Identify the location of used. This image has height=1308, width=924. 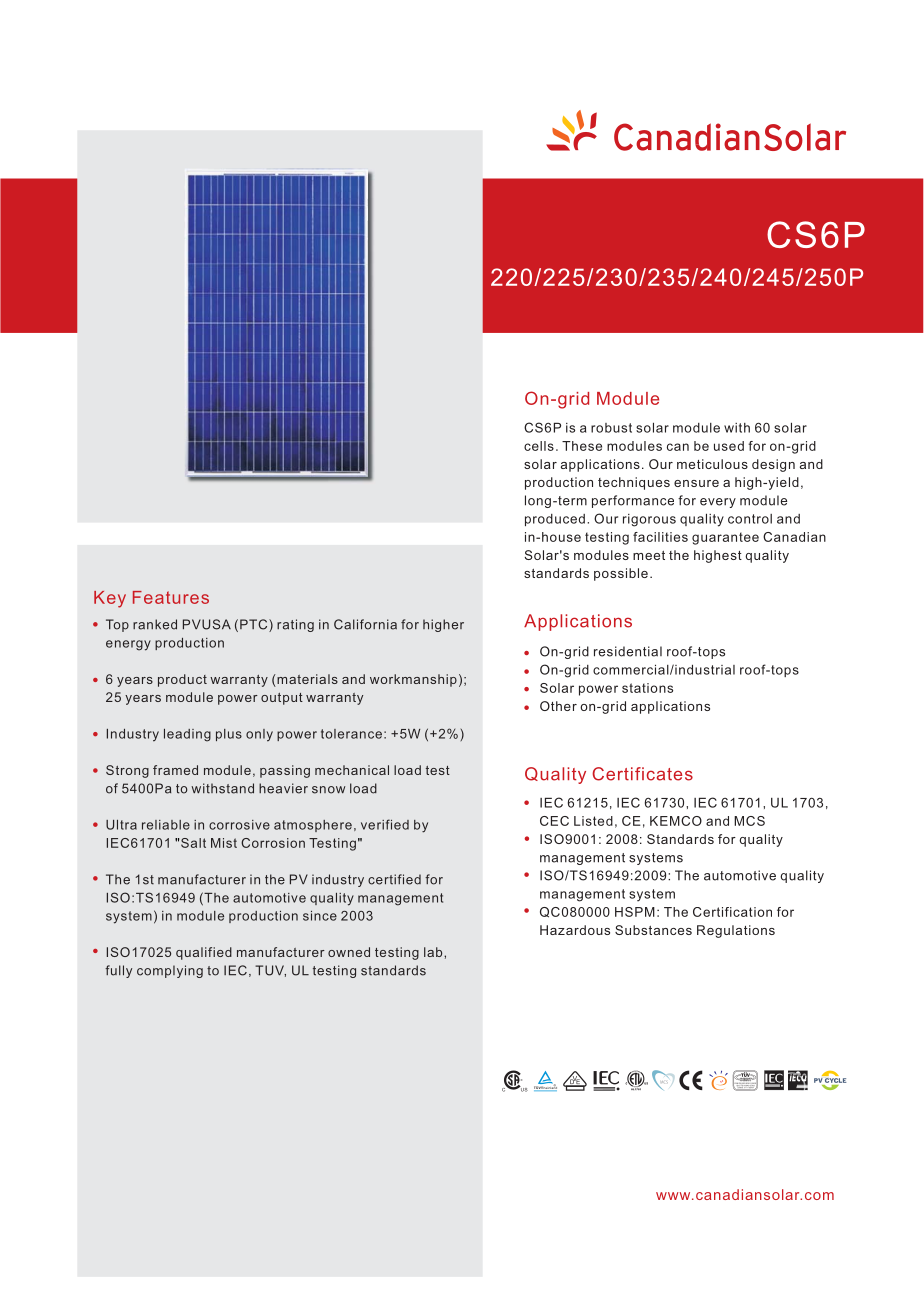
(729, 446).
